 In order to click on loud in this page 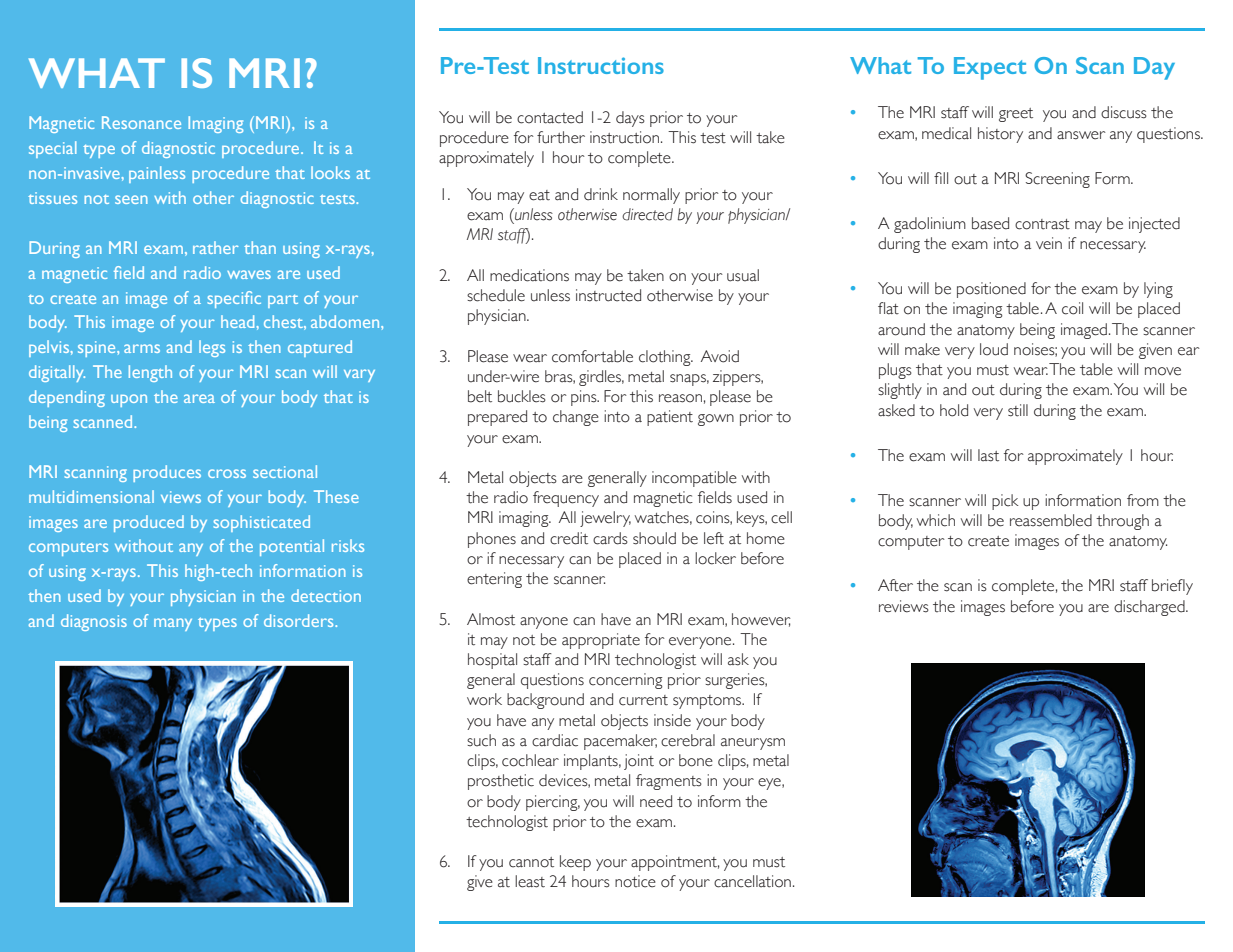, I will do `click(994, 349)`.
